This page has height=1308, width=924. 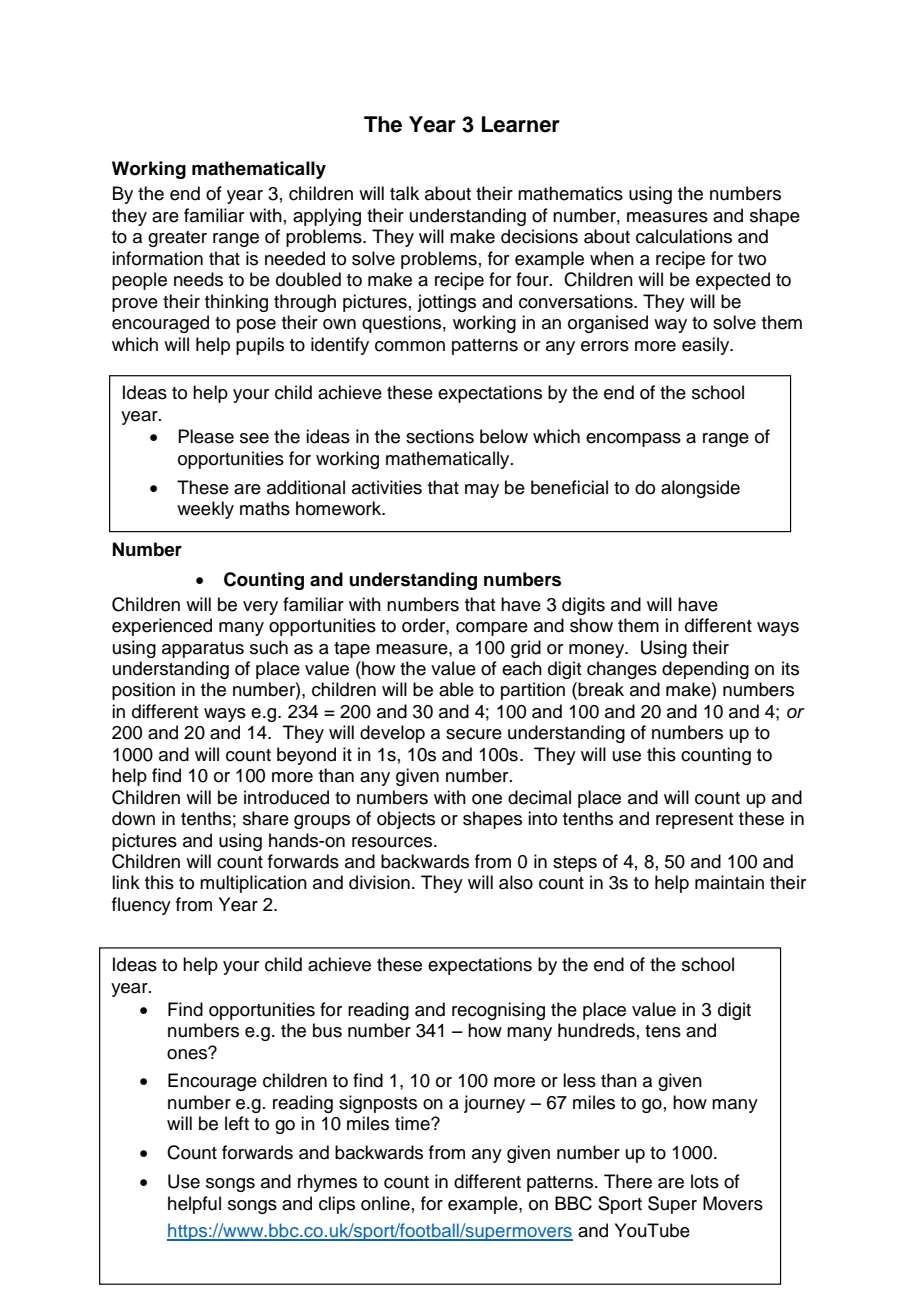 I want to click on lots, so click(x=705, y=1181).
